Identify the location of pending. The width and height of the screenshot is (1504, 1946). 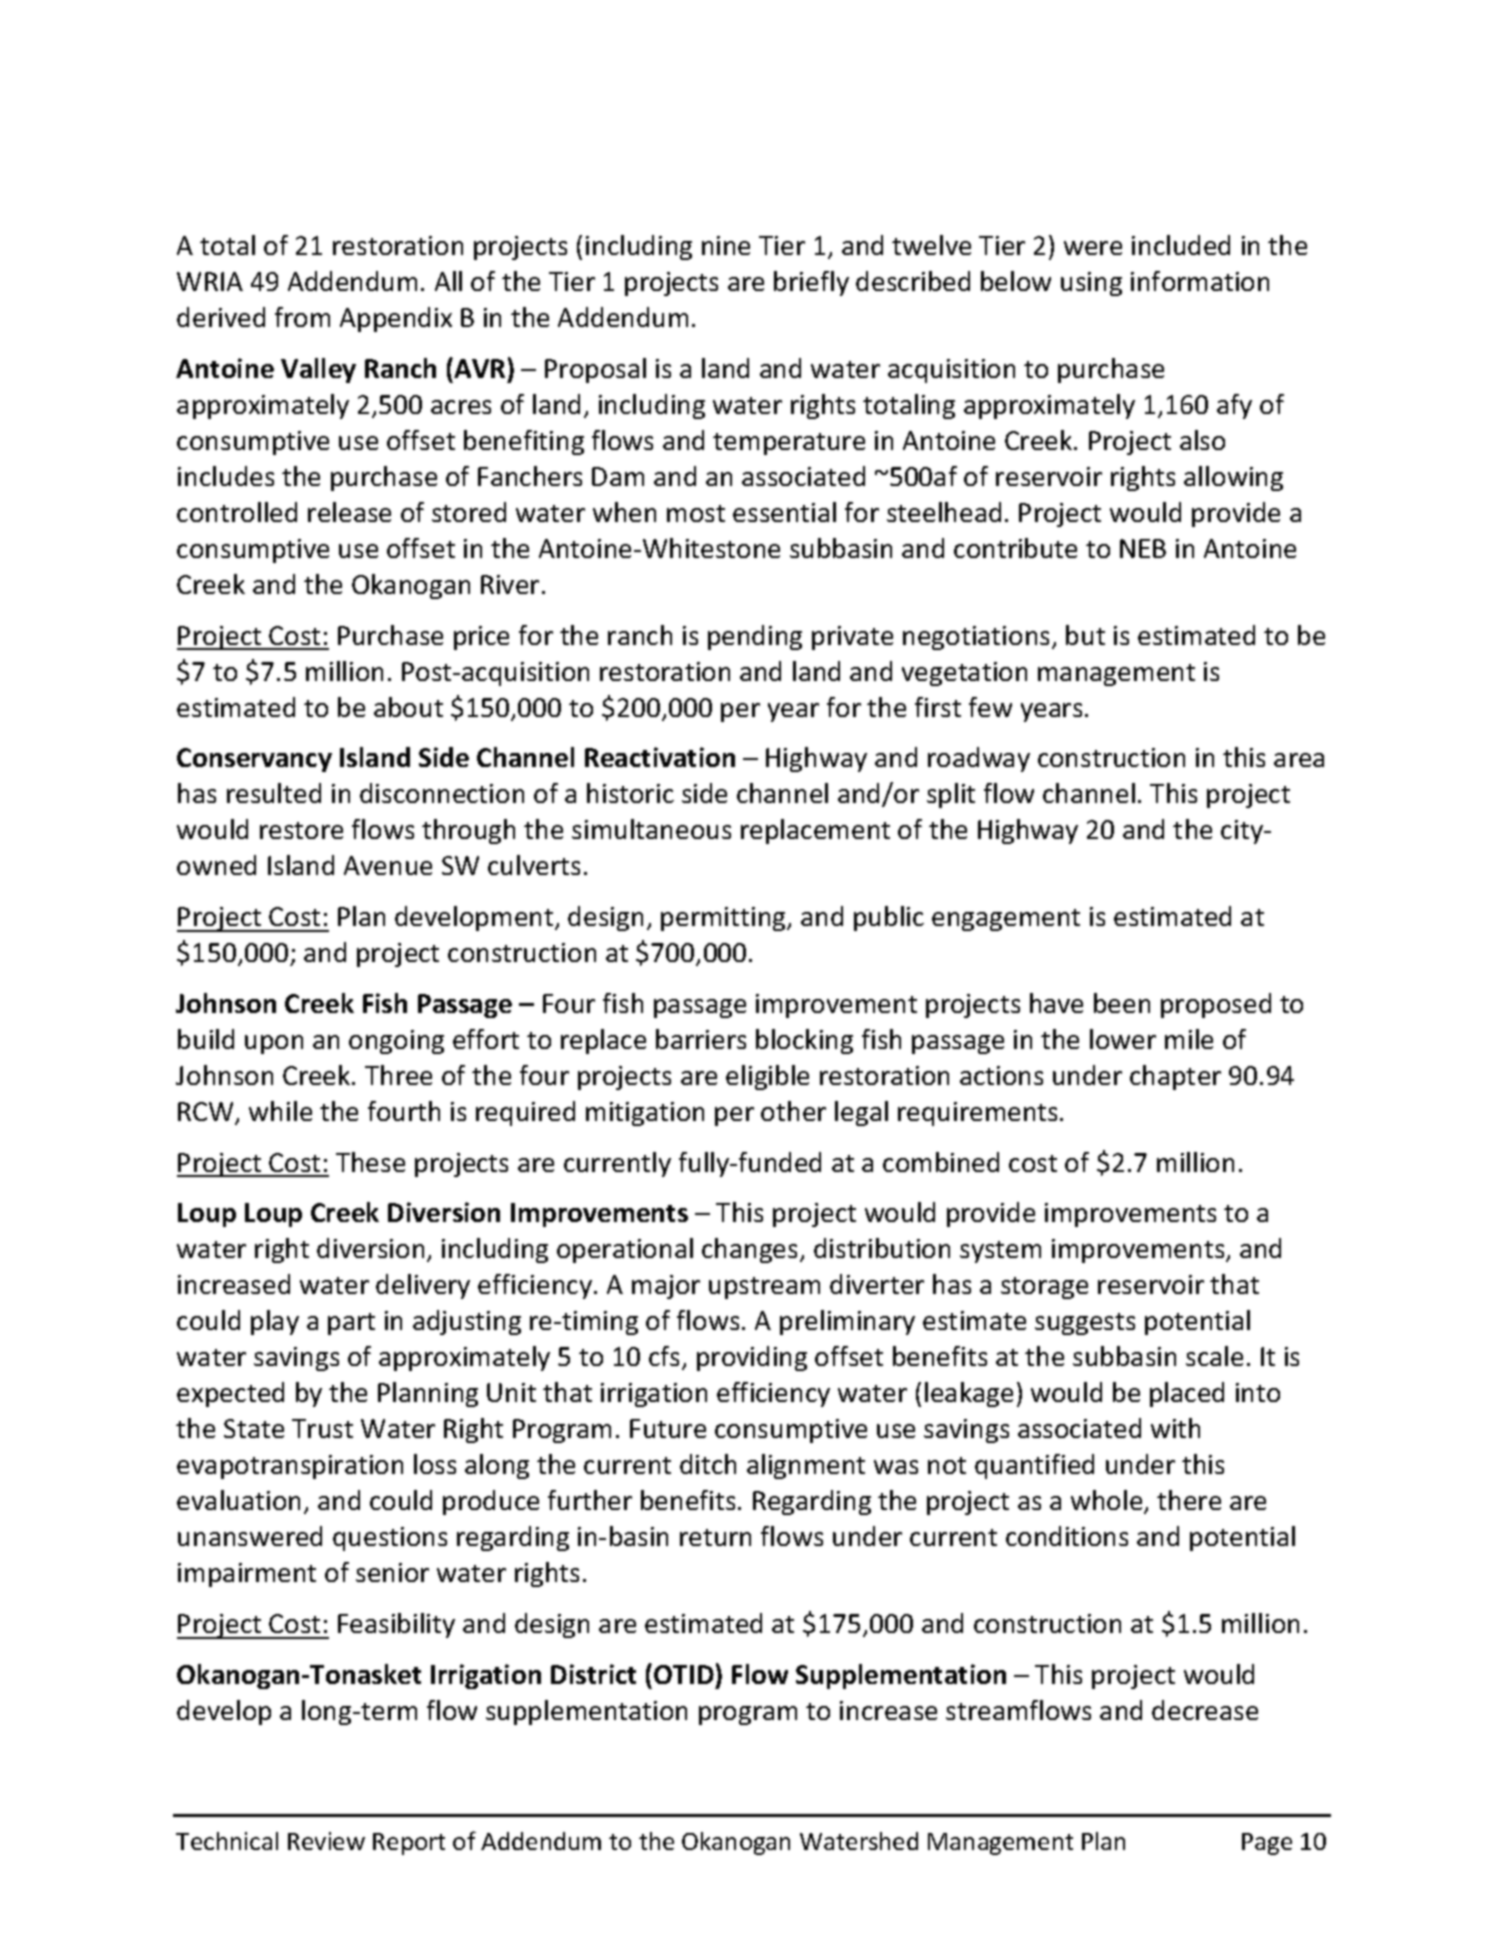
(755, 637).
